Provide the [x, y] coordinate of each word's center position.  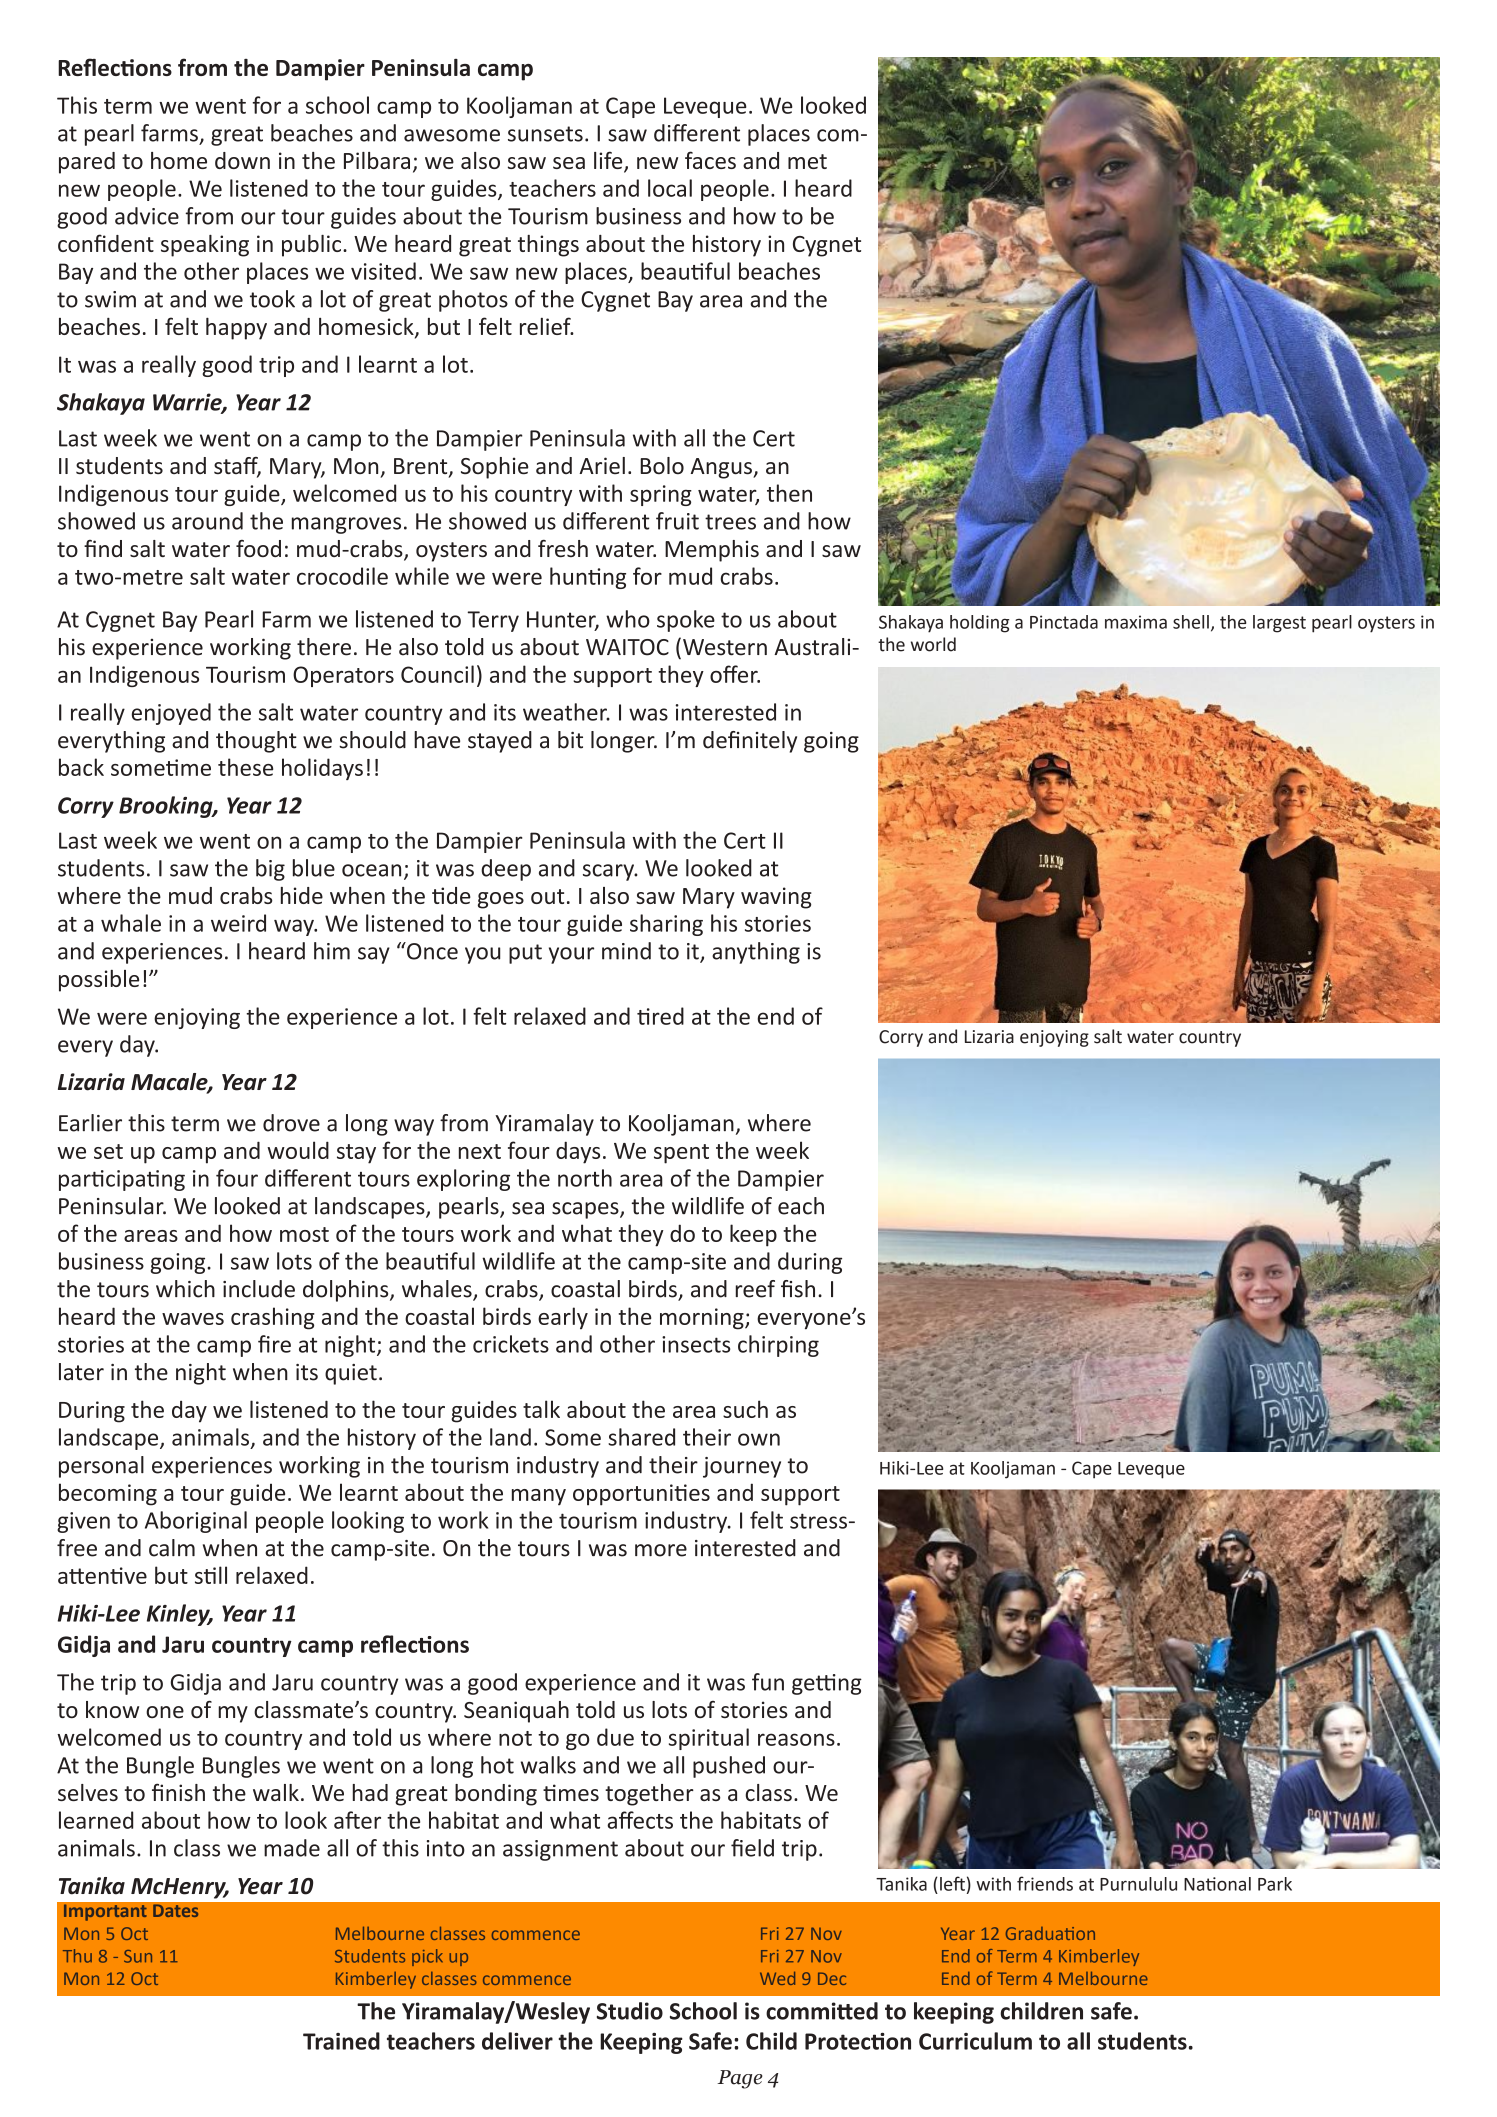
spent [681, 1154]
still [211, 1575]
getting [827, 1684]
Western [725, 647]
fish [798, 1289]
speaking [205, 246]
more [661, 1550]
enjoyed [171, 714]
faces [710, 160]
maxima [1136, 622]
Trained [341, 2041]
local [670, 188]
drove [291, 1123]
